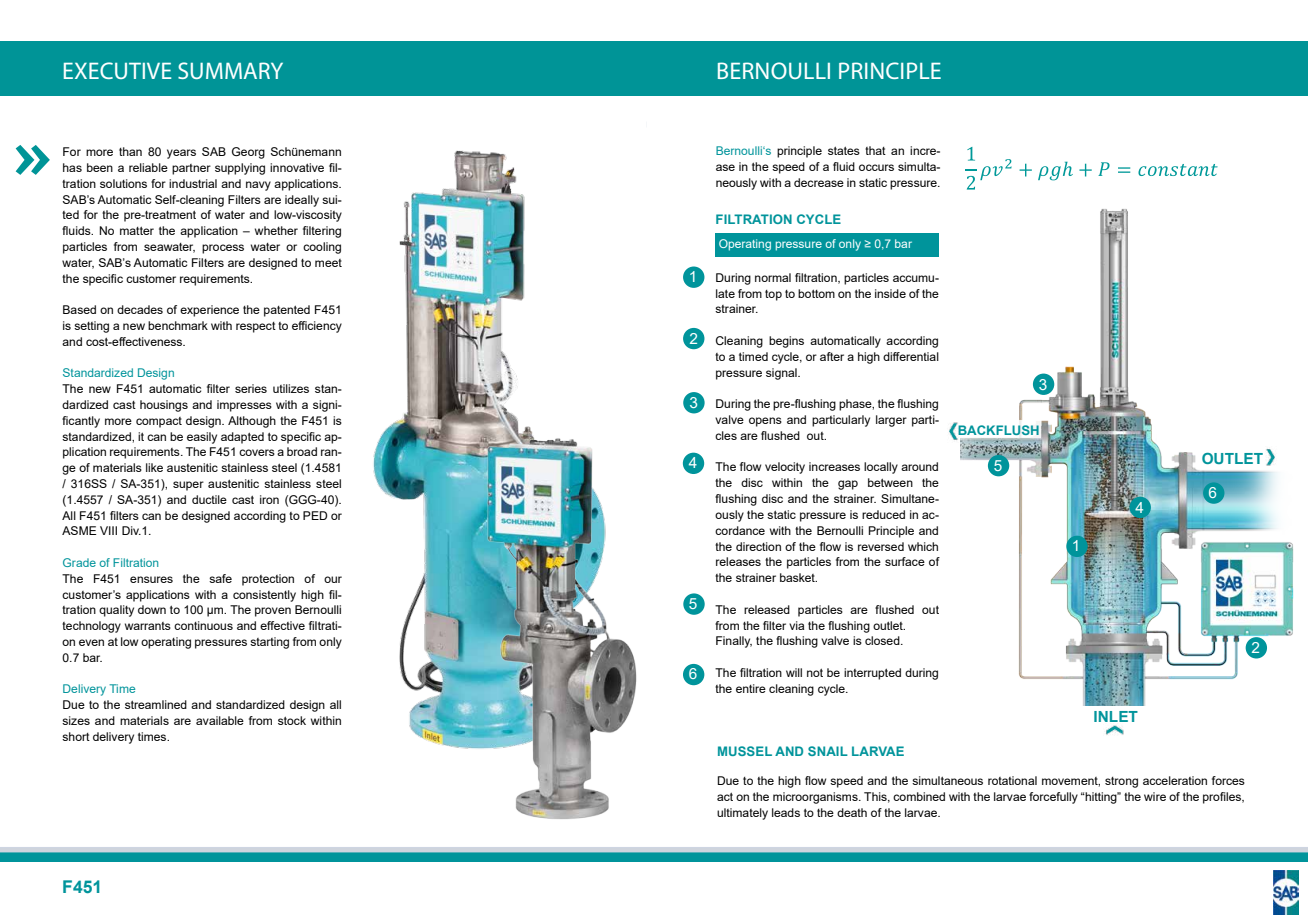 The height and width of the image is (924, 1308). Describe the element at coordinates (786, 342) in the image. I see `begins` at that location.
